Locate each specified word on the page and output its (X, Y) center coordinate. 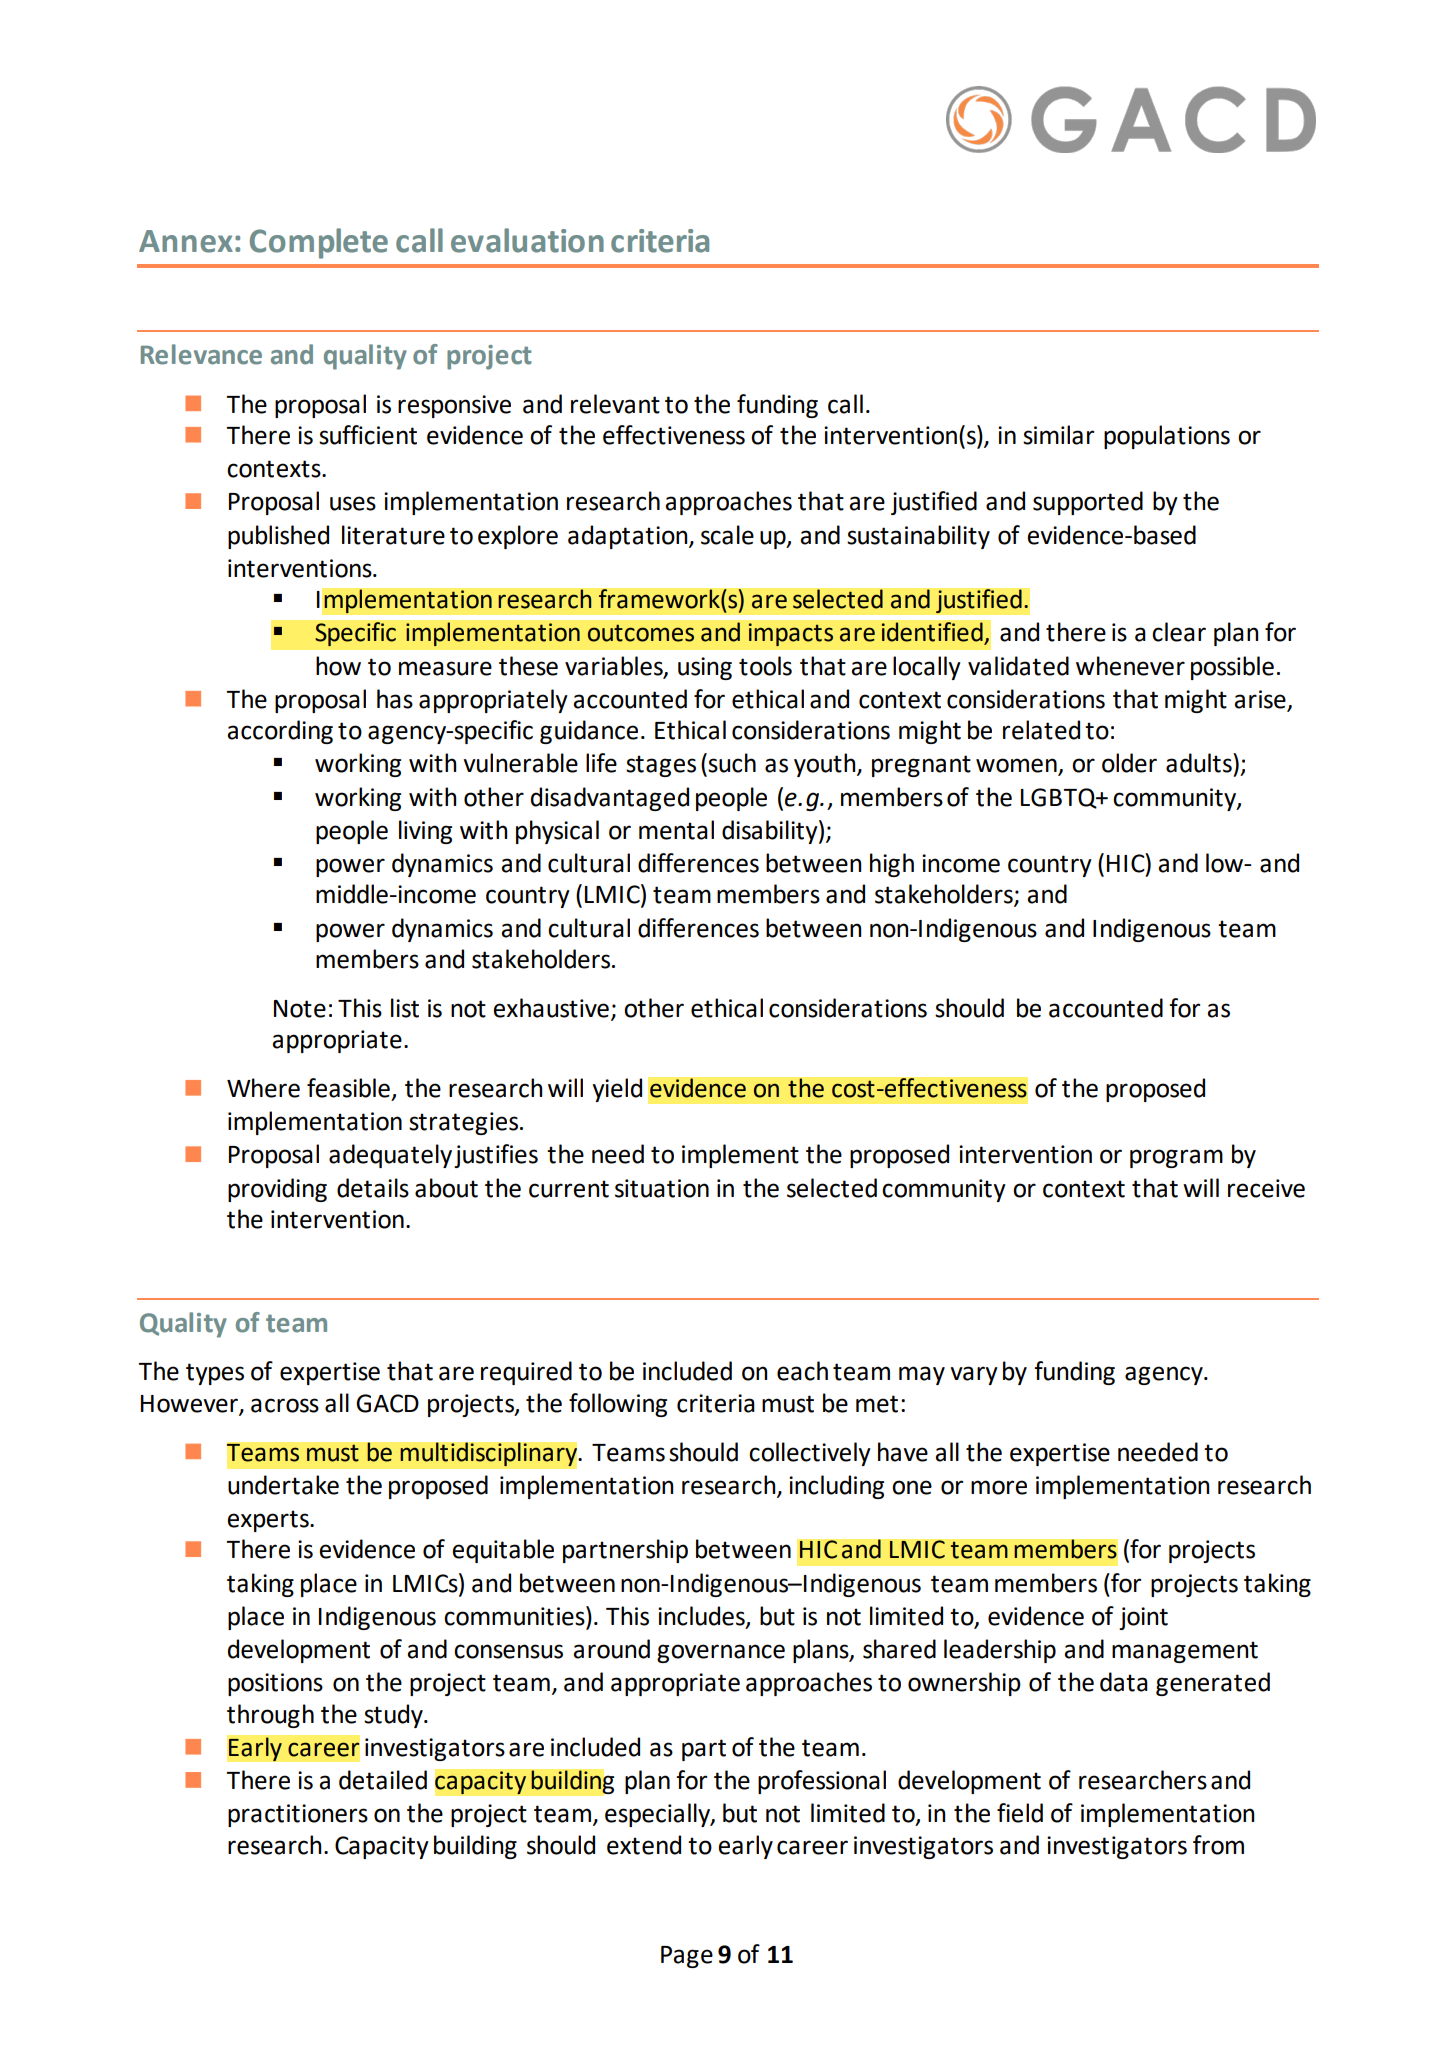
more (999, 1487)
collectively (810, 1454)
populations (1167, 437)
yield (617, 1090)
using (705, 668)
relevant (615, 404)
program (1176, 1158)
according (280, 732)
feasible (348, 1088)
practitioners (298, 1815)
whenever (1130, 666)
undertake (283, 1485)
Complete (319, 243)
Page (687, 1957)
